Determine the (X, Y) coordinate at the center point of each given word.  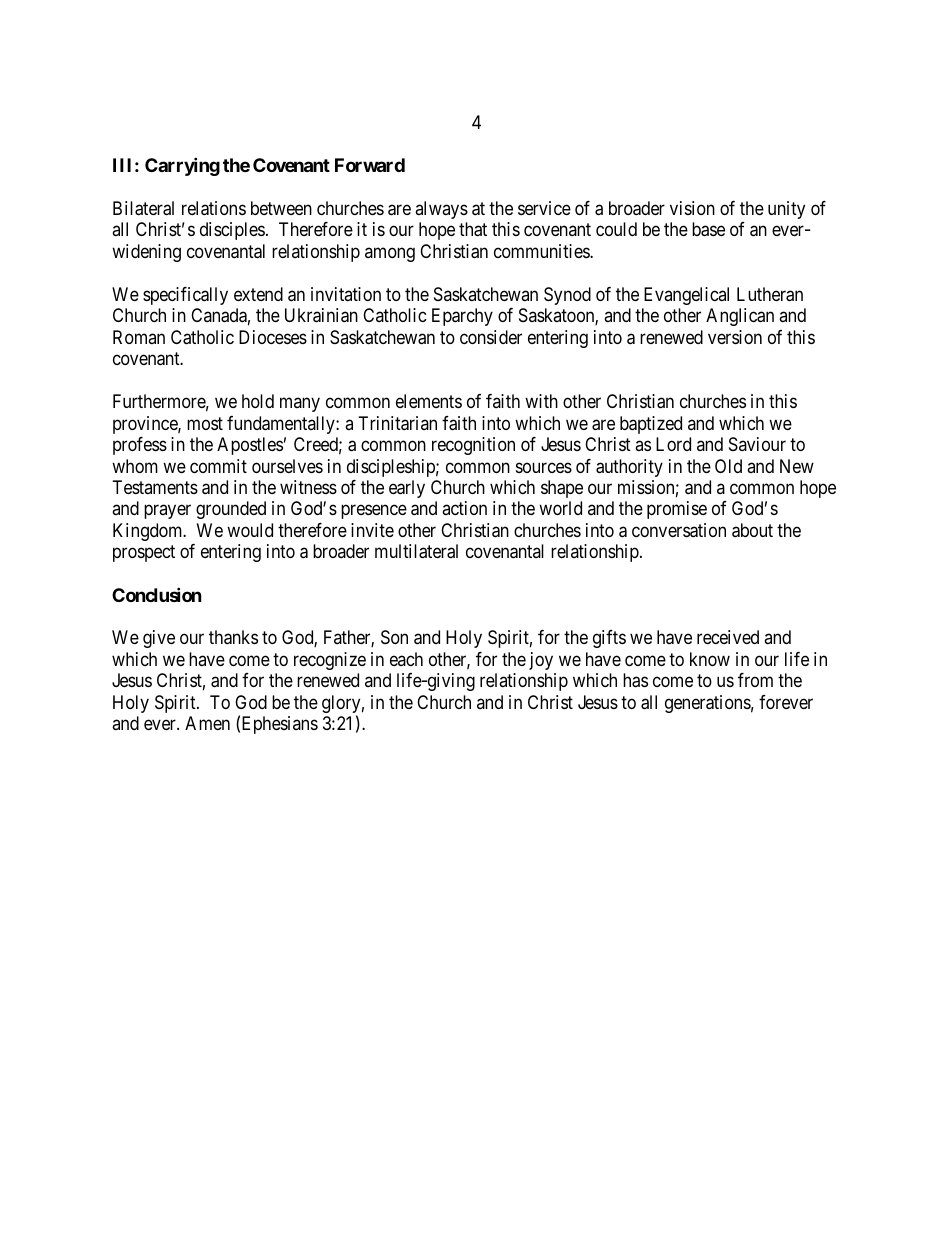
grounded (231, 510)
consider (491, 337)
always (441, 210)
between (281, 208)
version (735, 337)
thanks (233, 637)
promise (677, 510)
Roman (139, 337)
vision (692, 208)
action (464, 508)
